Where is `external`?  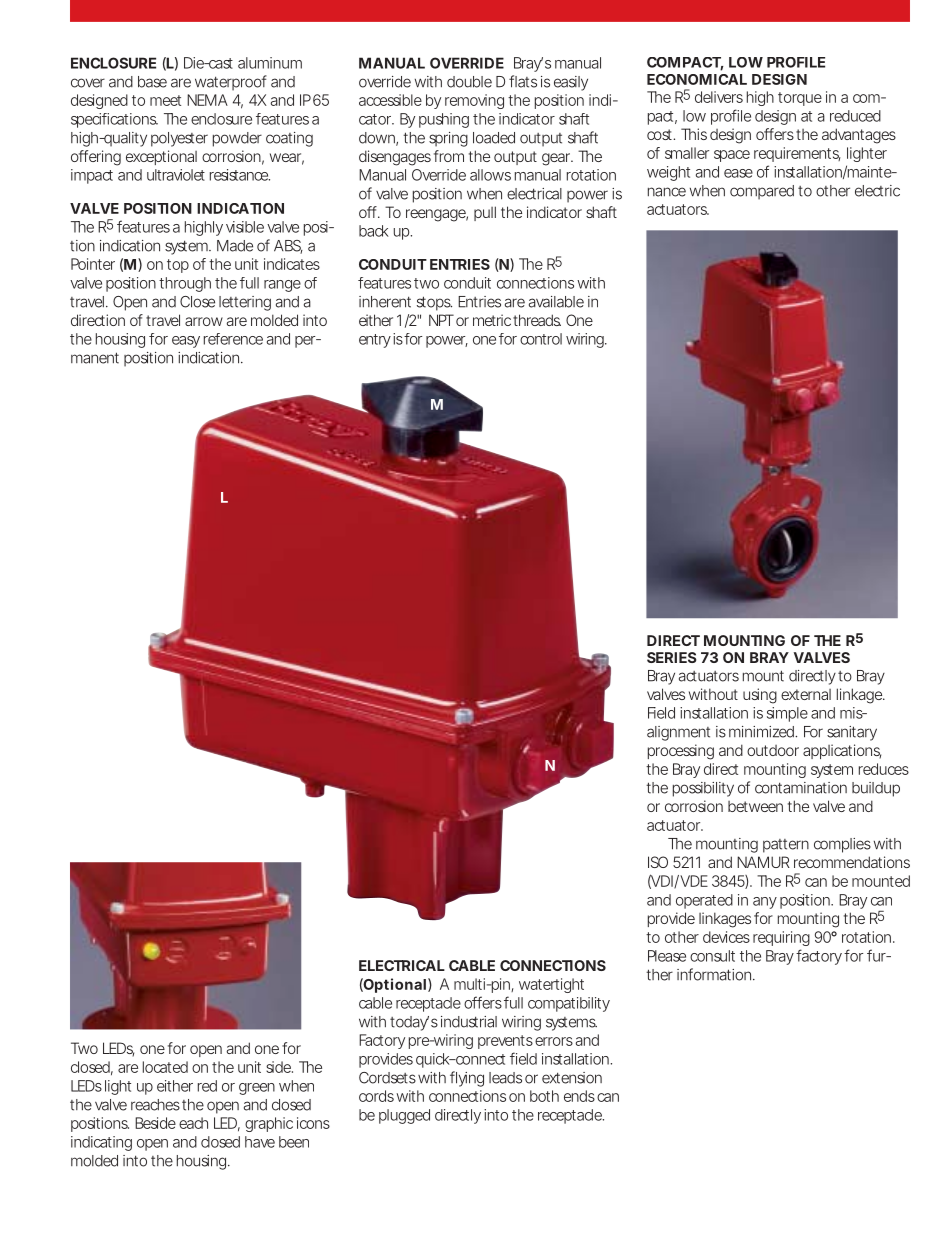
external is located at coordinates (806, 694).
